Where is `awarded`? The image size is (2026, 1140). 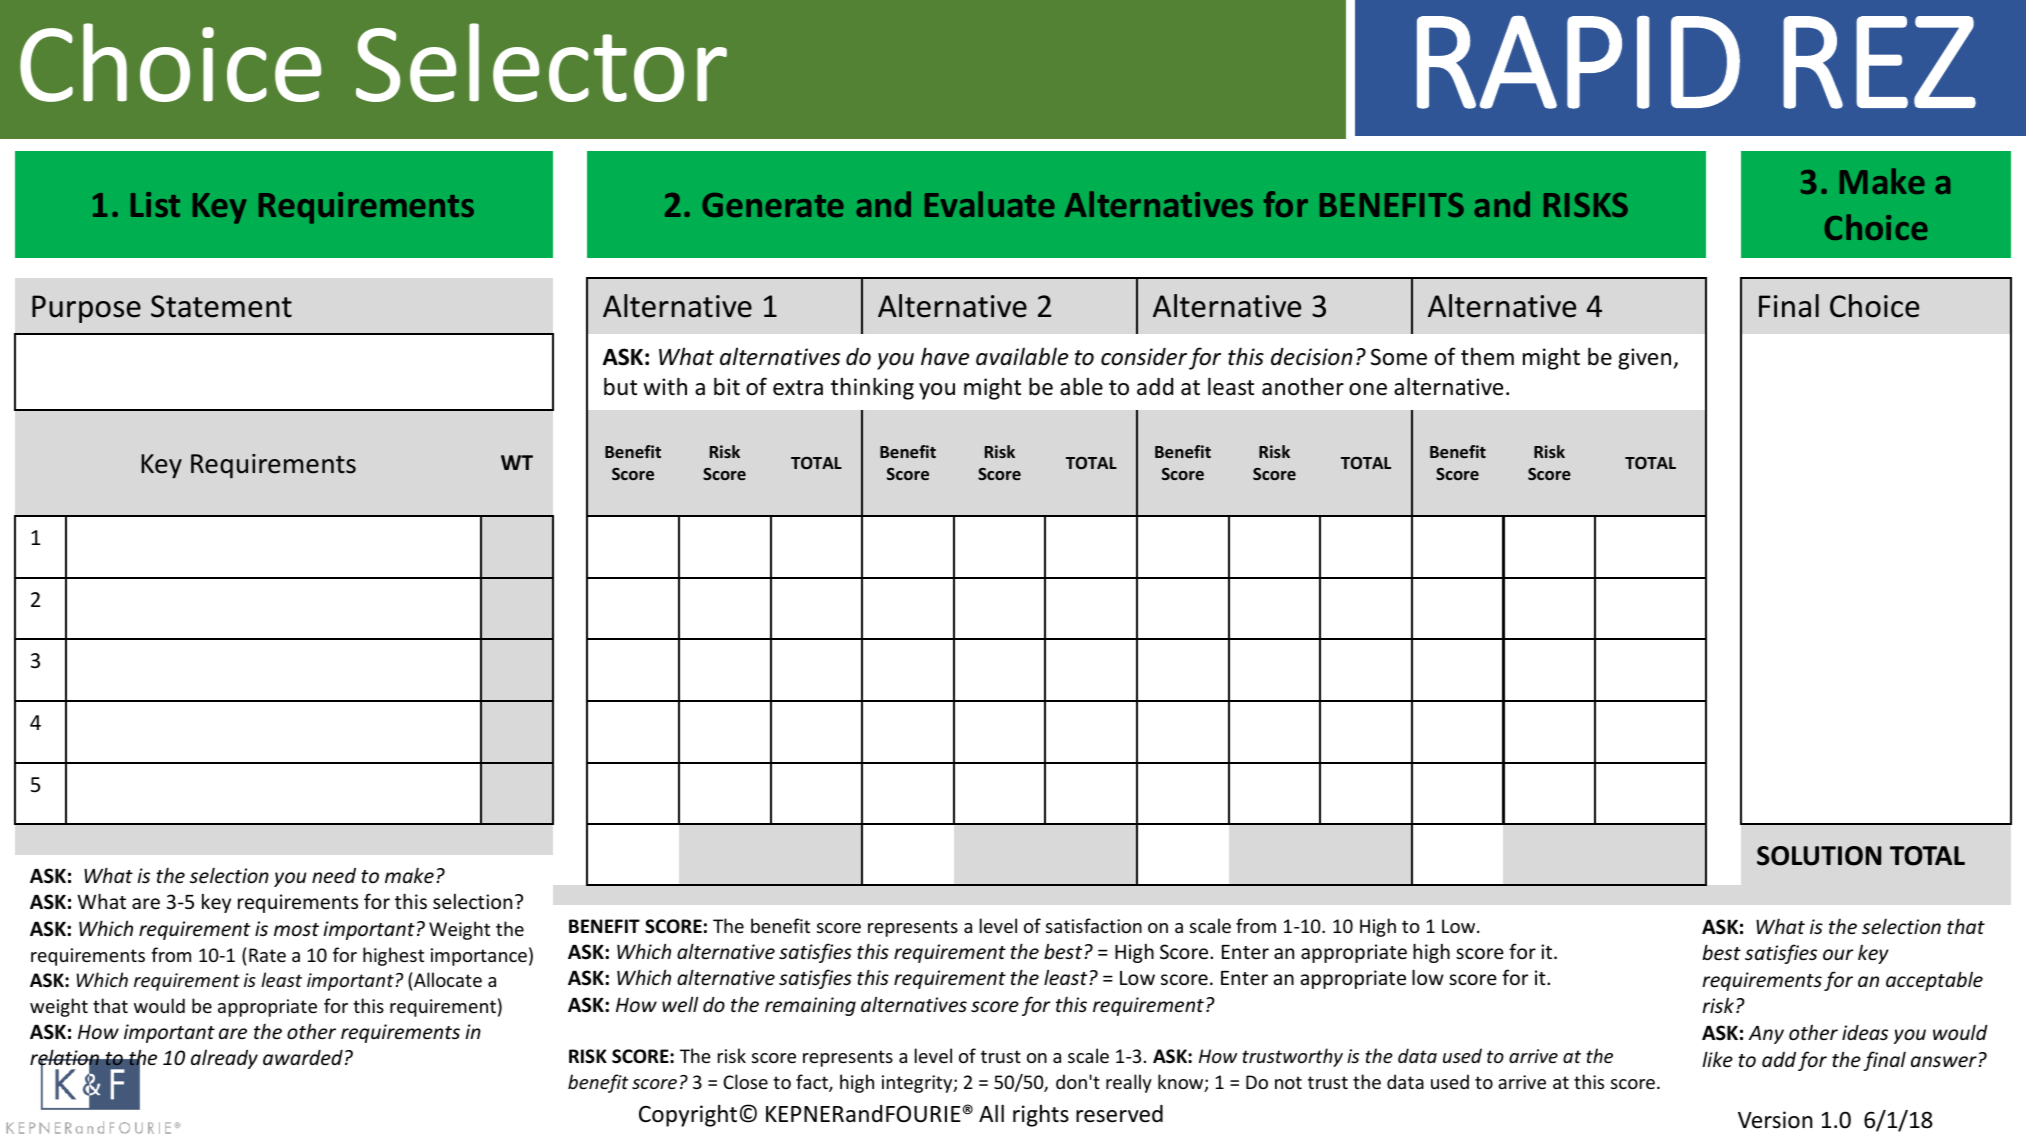 awarded is located at coordinates (303, 1057).
